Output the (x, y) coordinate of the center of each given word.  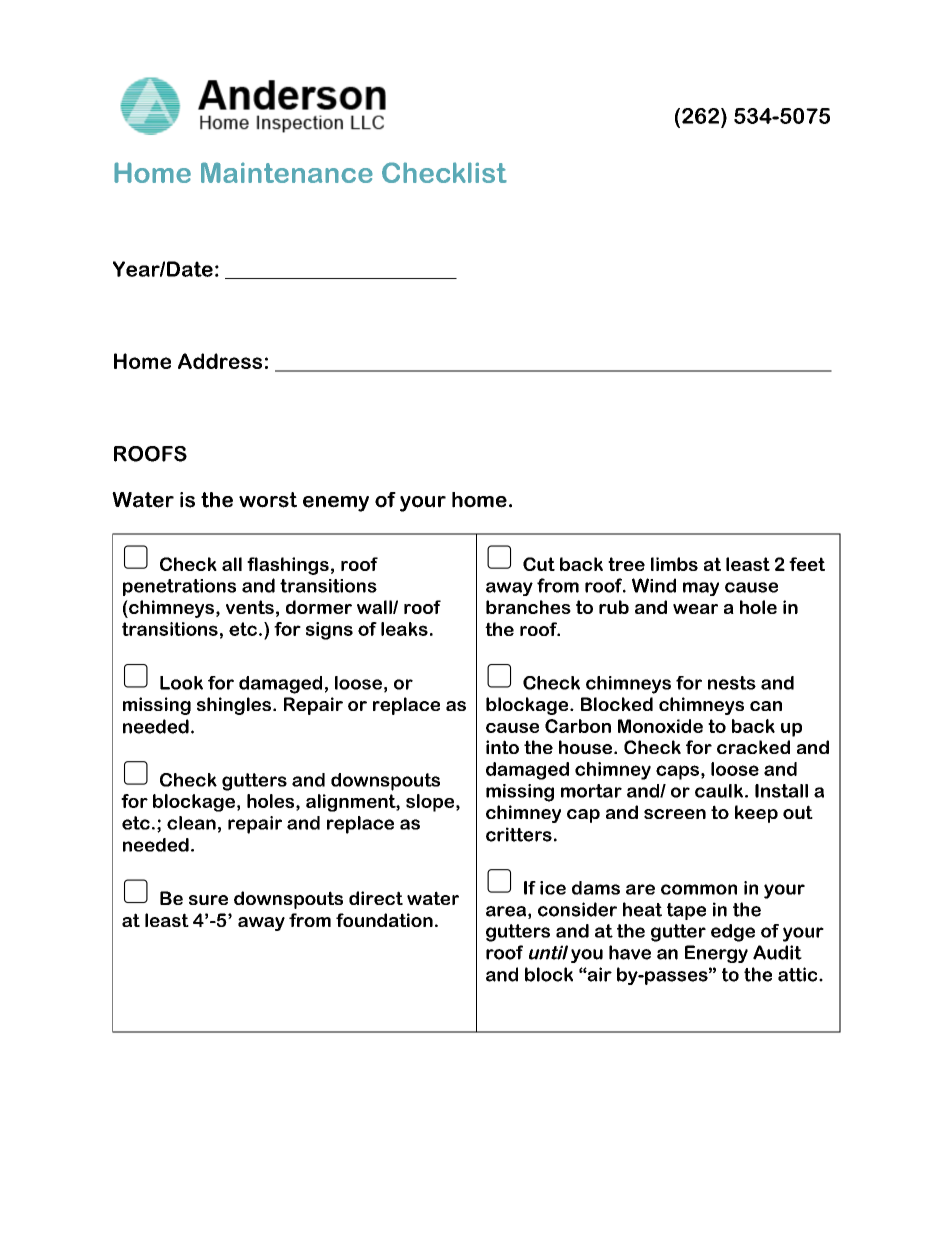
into (502, 747)
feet (807, 564)
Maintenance (287, 172)
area (506, 911)
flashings (288, 566)
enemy (336, 504)
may (701, 589)
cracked (753, 747)
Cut (539, 564)
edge (733, 933)
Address (220, 361)
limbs (674, 564)
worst (268, 500)
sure (208, 900)
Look (181, 683)
